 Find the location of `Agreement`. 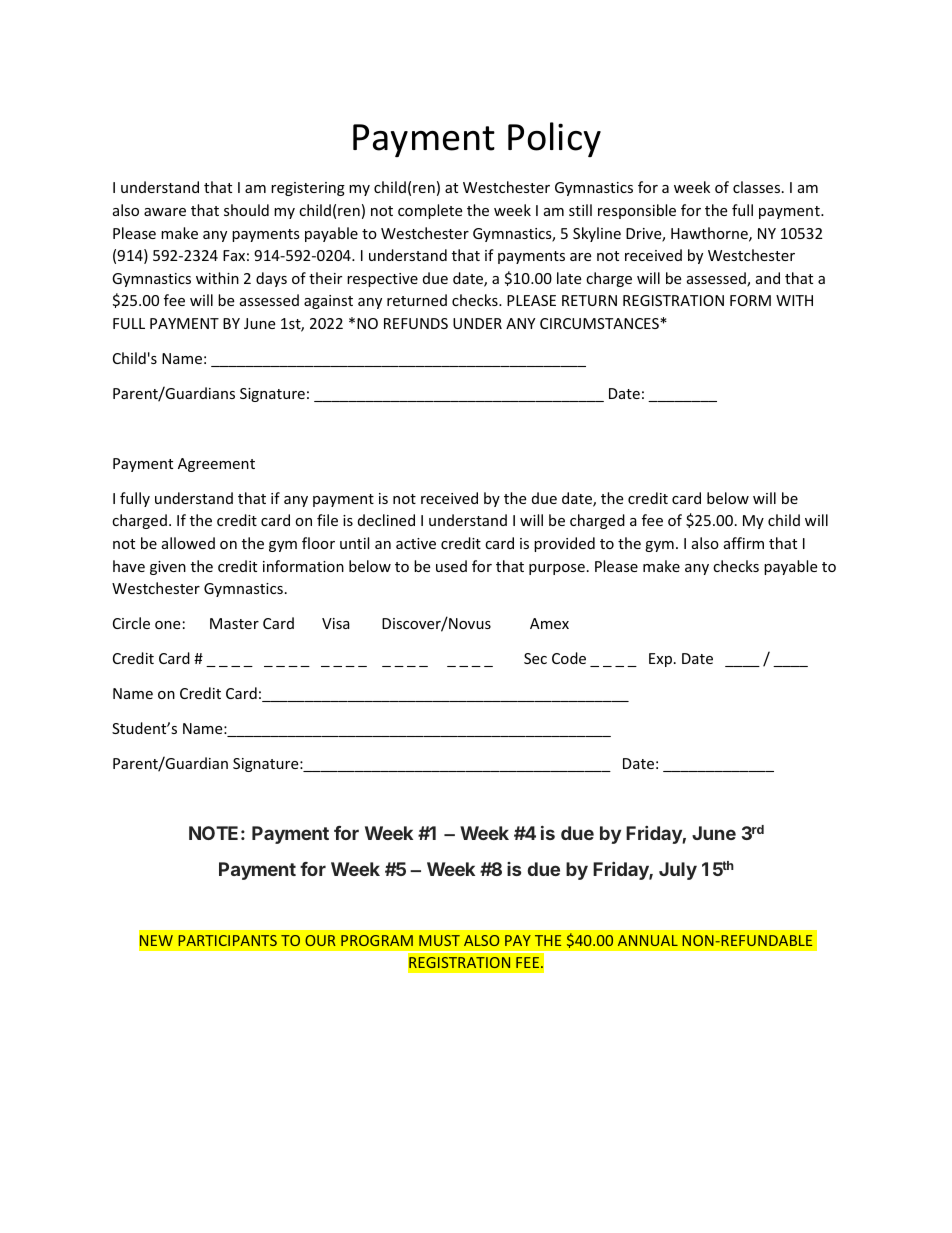

Agreement is located at coordinates (216, 465).
